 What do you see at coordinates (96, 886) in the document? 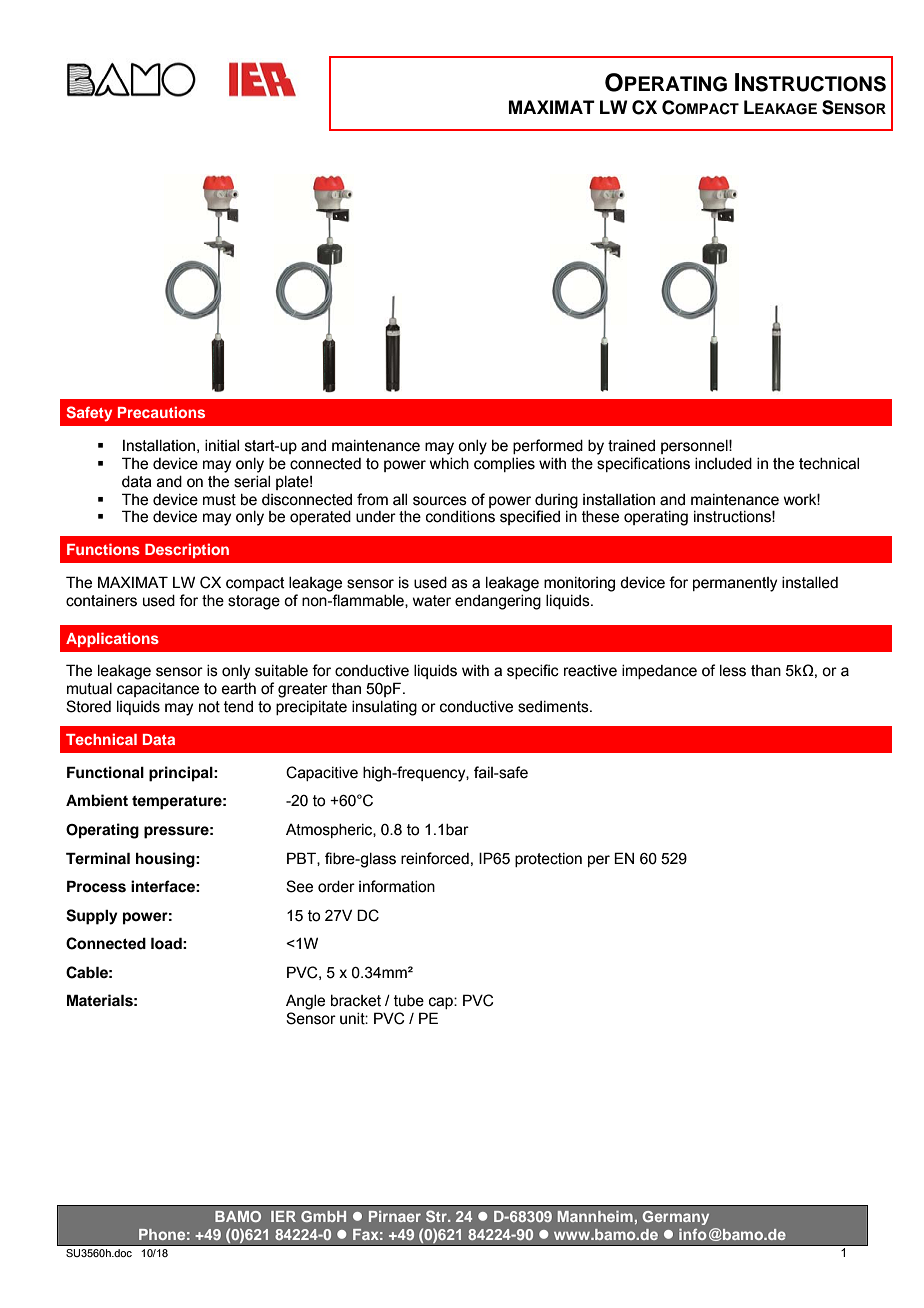
I see `Process` at bounding box center [96, 886].
